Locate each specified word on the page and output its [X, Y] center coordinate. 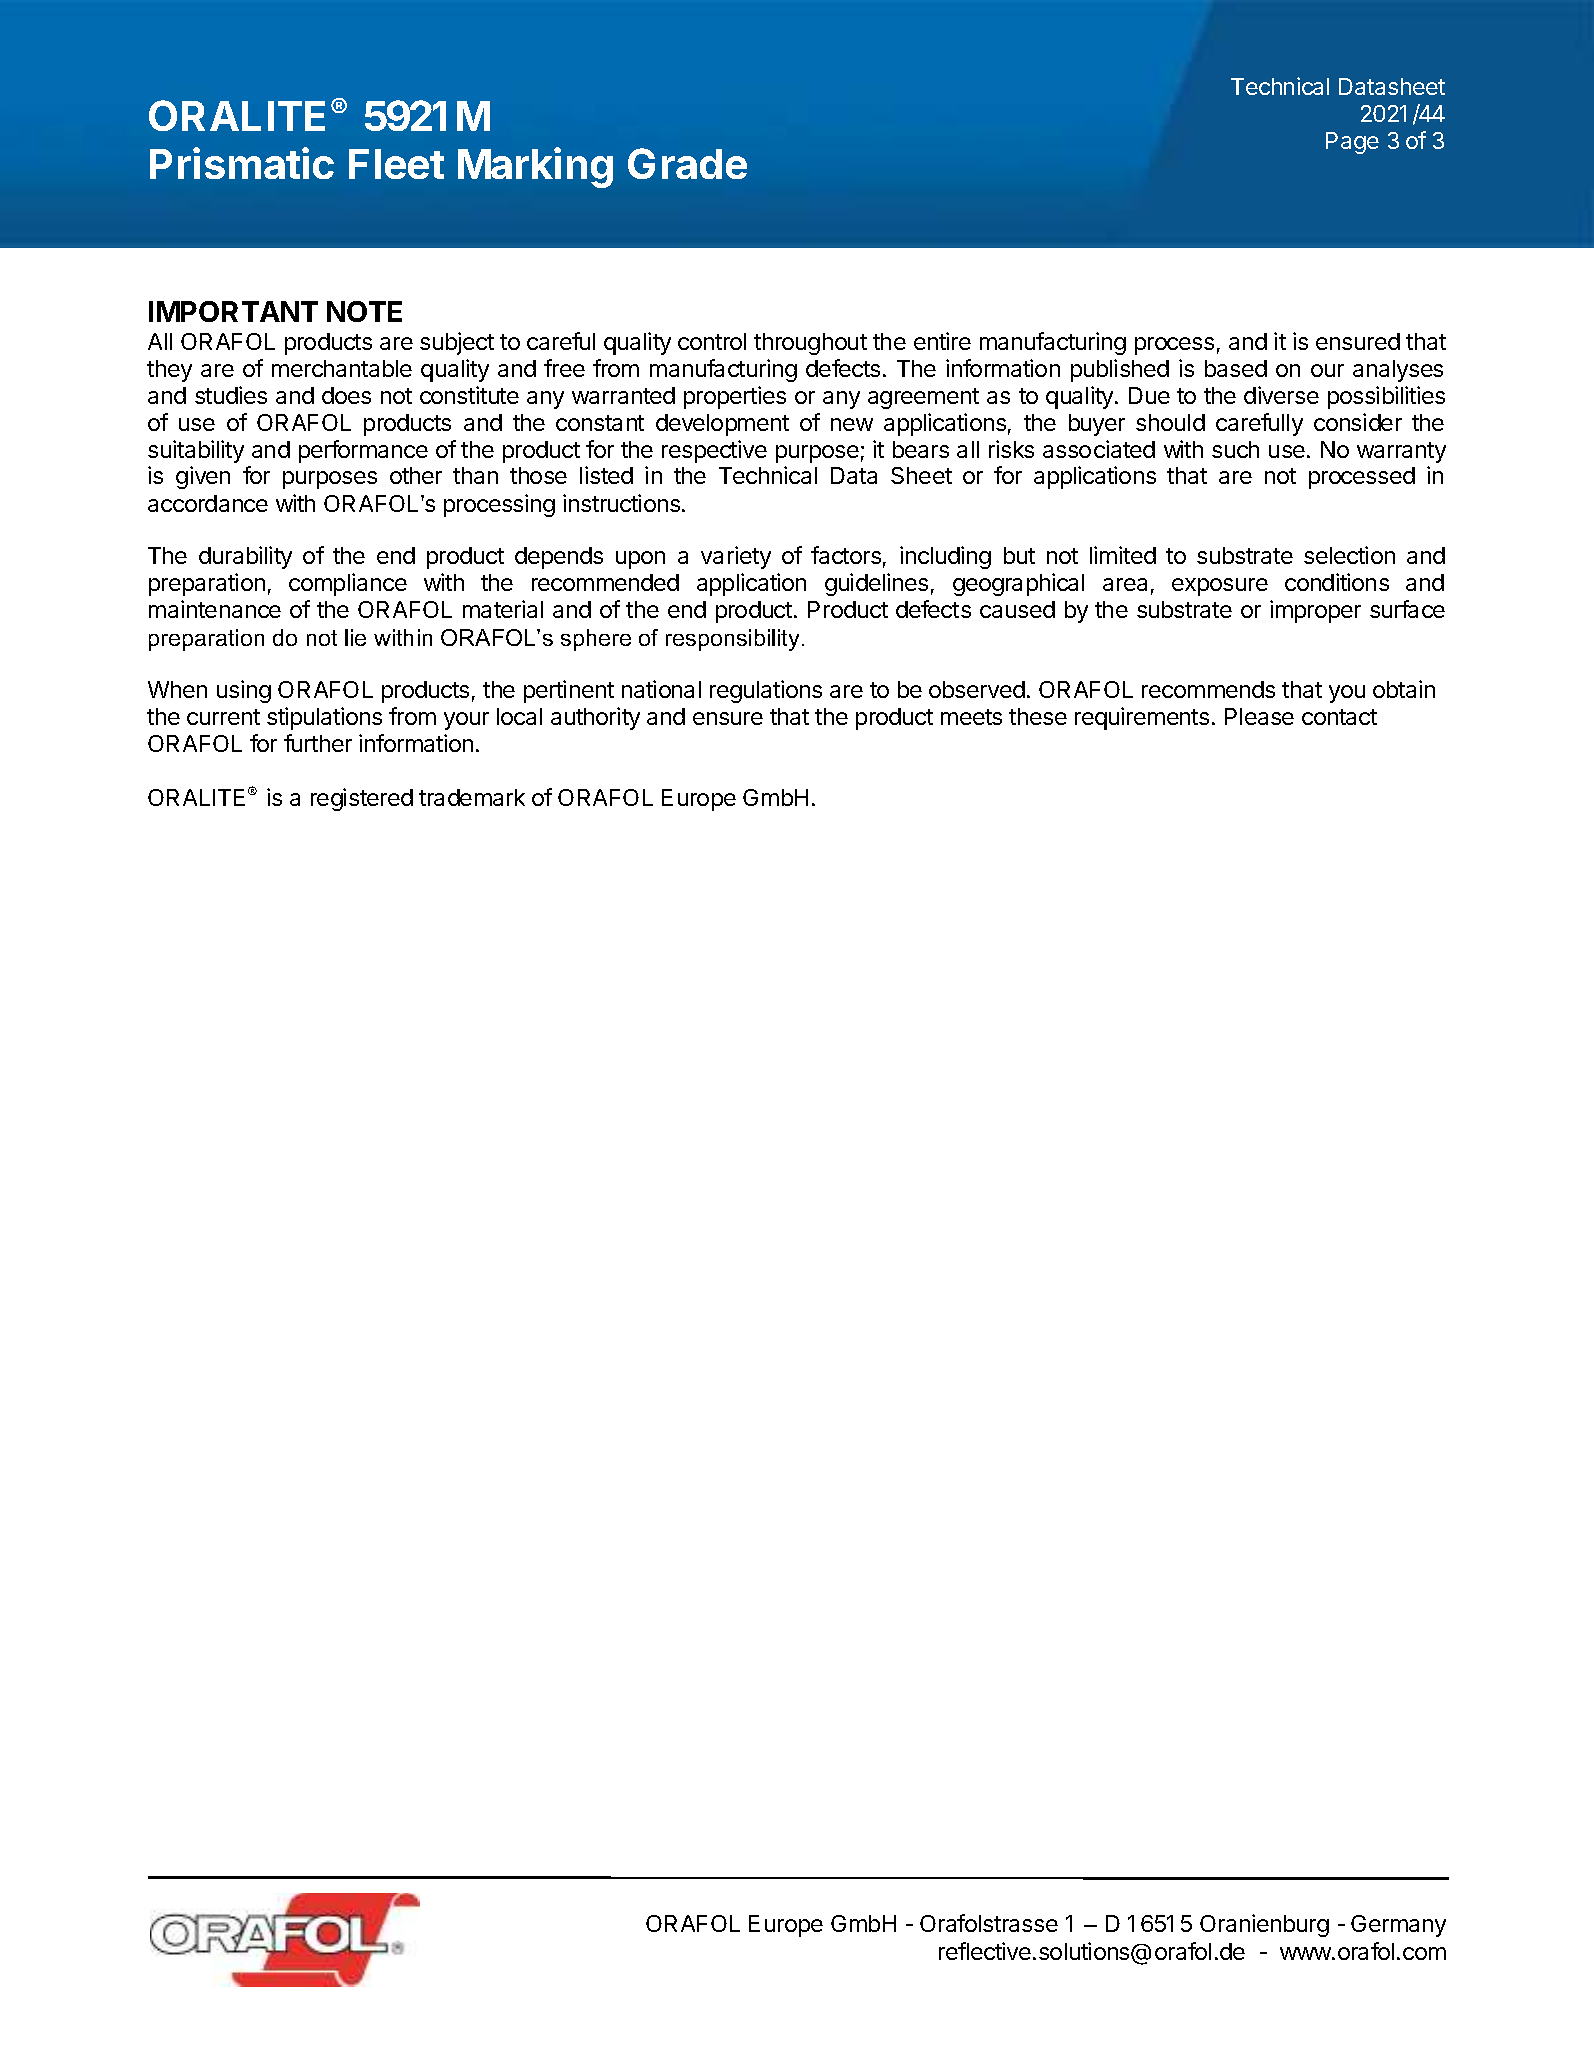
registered [362, 799]
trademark [472, 797]
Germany [1398, 1926]
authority [595, 718]
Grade [687, 163]
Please [1259, 716]
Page [1352, 143]
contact [1339, 717]
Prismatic [242, 163]
